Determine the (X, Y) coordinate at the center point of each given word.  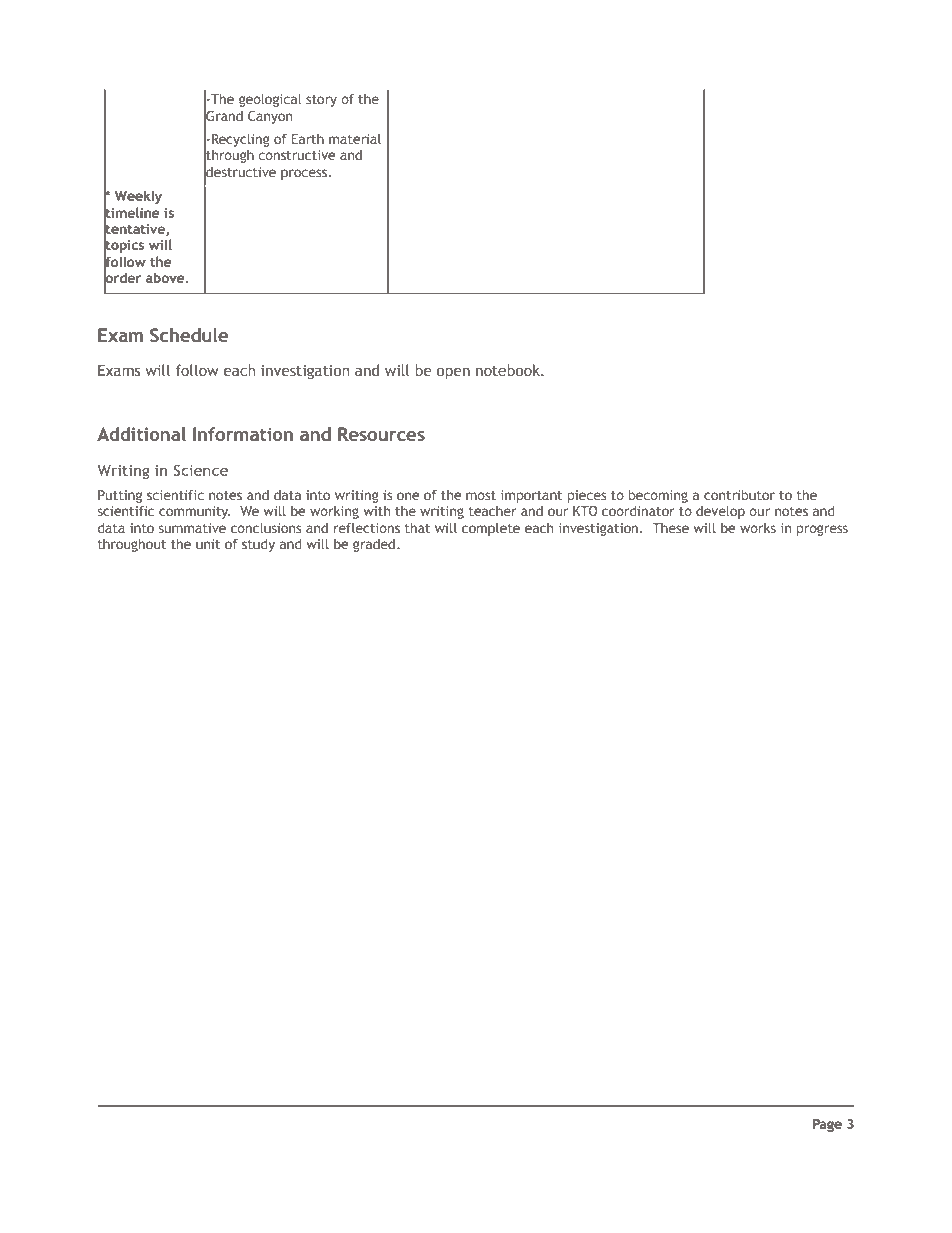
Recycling (241, 140)
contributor (739, 494)
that (417, 527)
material (355, 139)
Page (827, 1125)
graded (375, 545)
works (758, 528)
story (321, 101)
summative (192, 528)
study (258, 545)
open (453, 373)
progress (822, 530)
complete (491, 529)
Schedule (189, 335)
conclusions (266, 527)
